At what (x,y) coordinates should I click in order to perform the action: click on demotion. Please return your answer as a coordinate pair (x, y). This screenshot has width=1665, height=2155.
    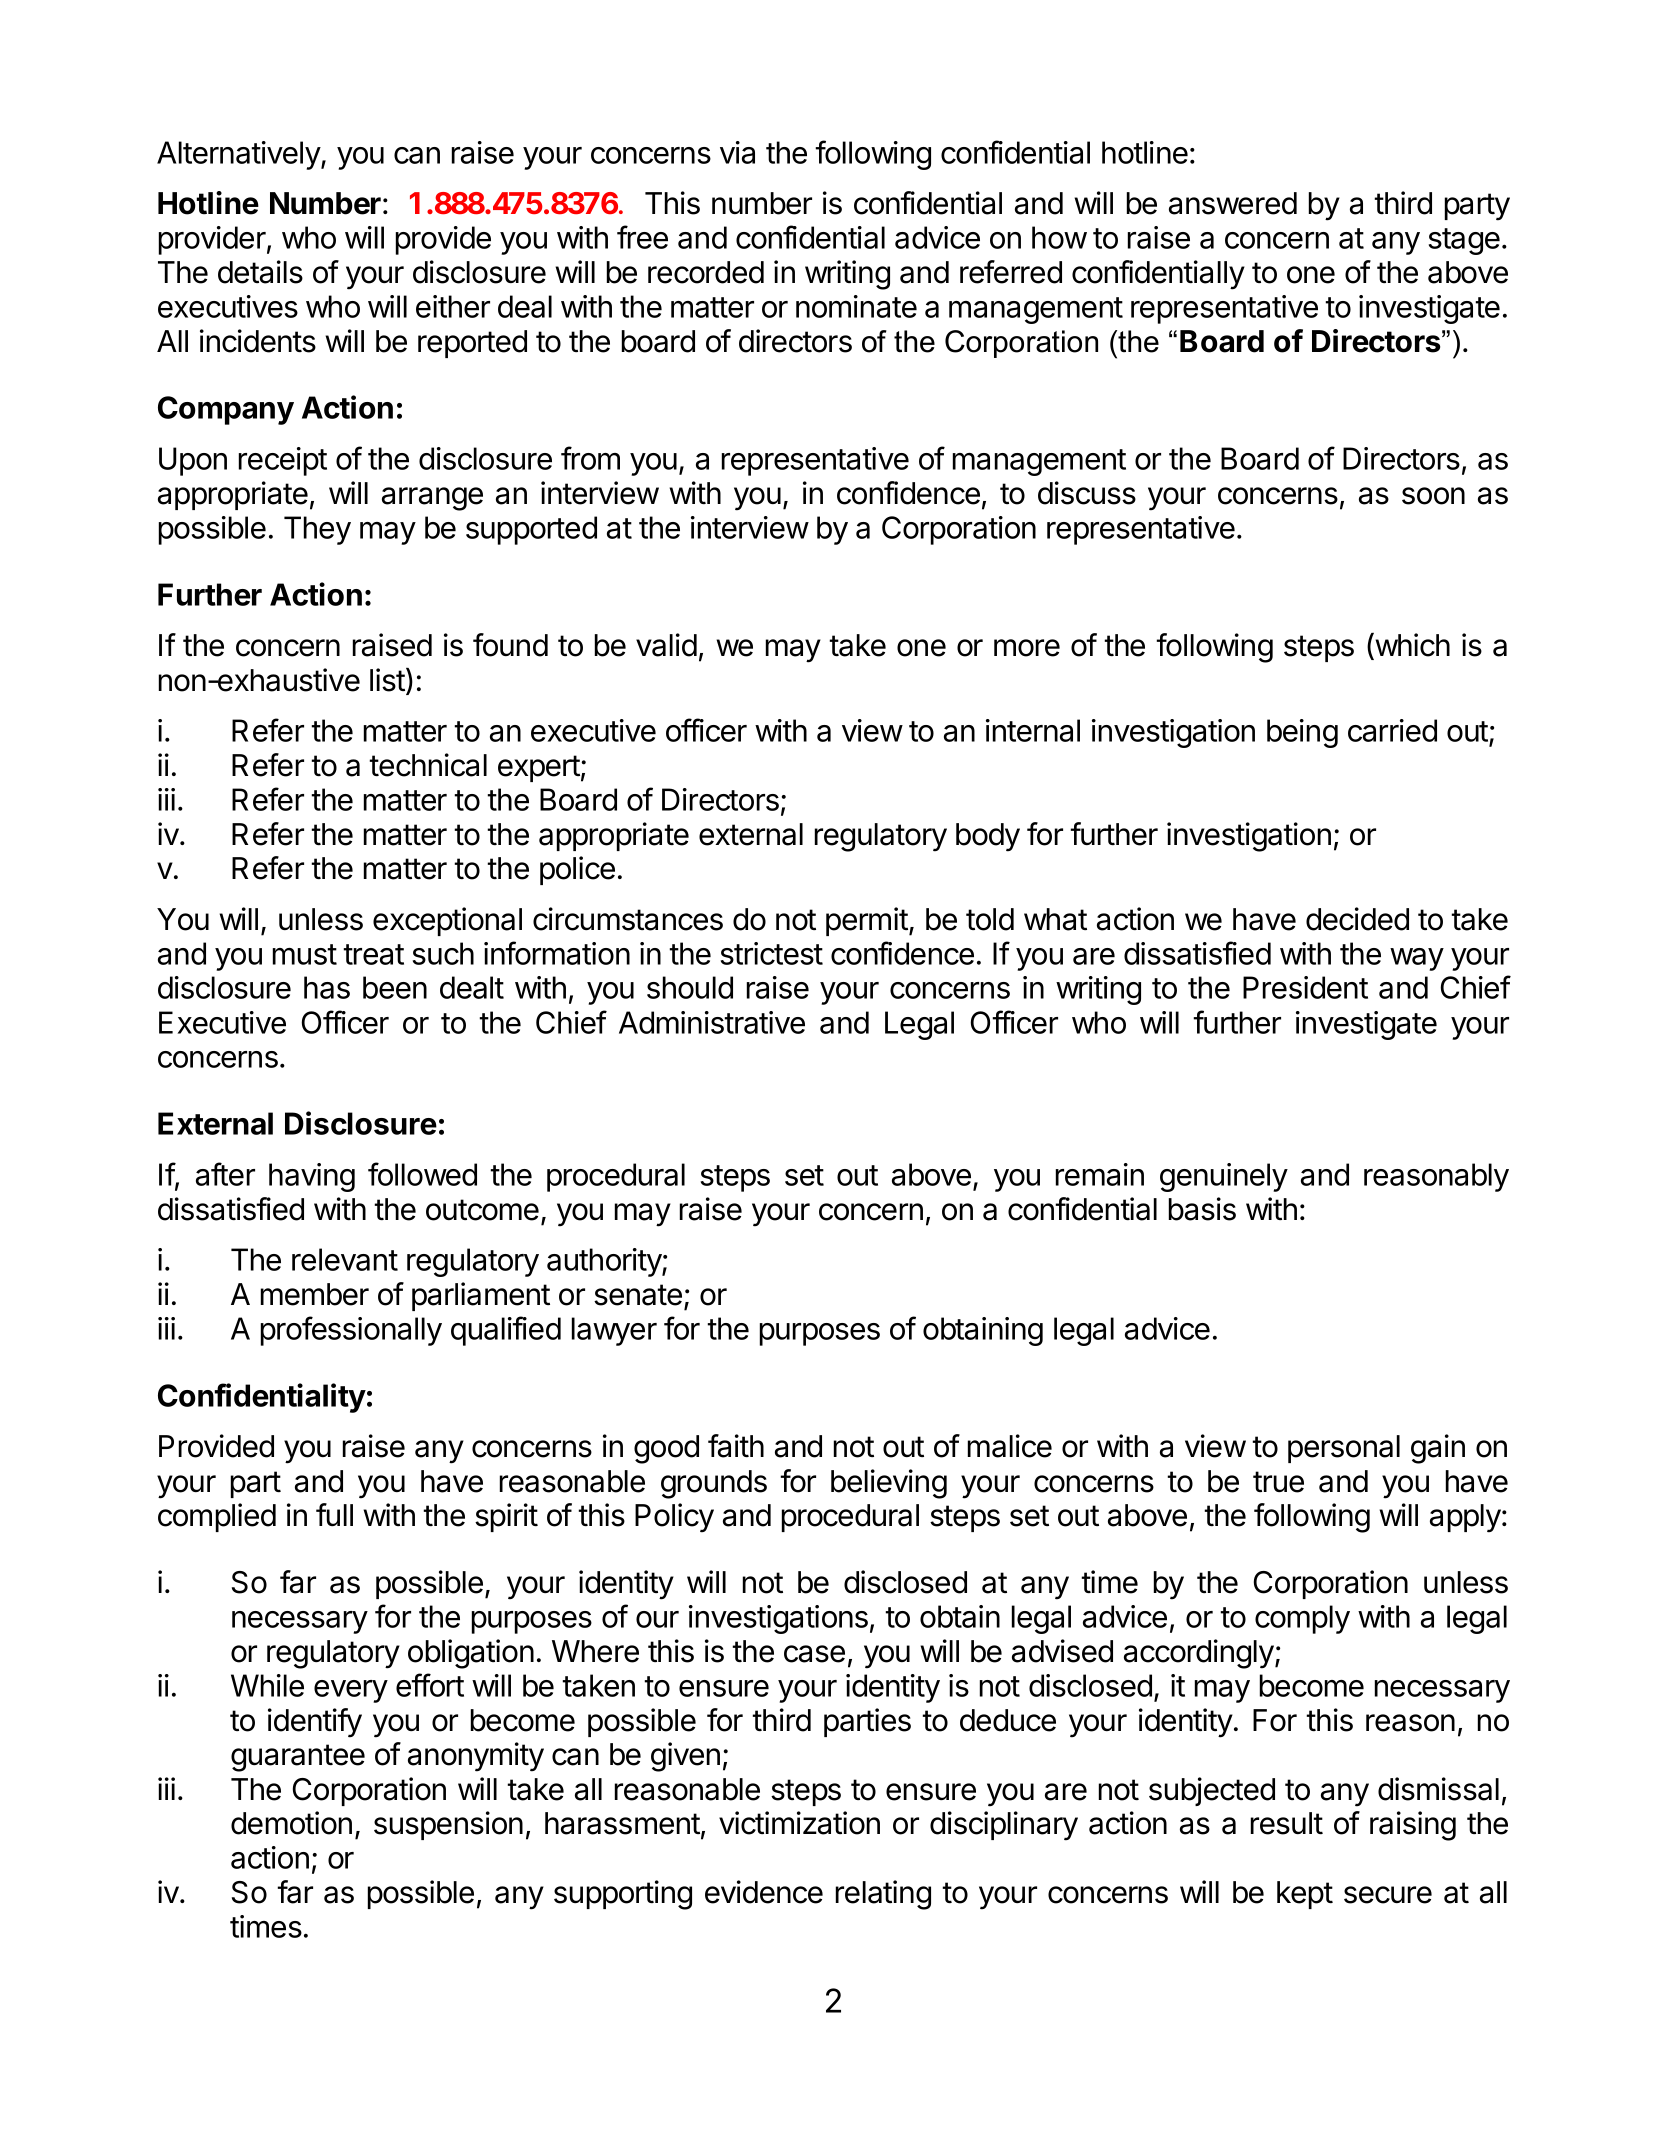
    Looking at the image, I should click on (291, 1823).
